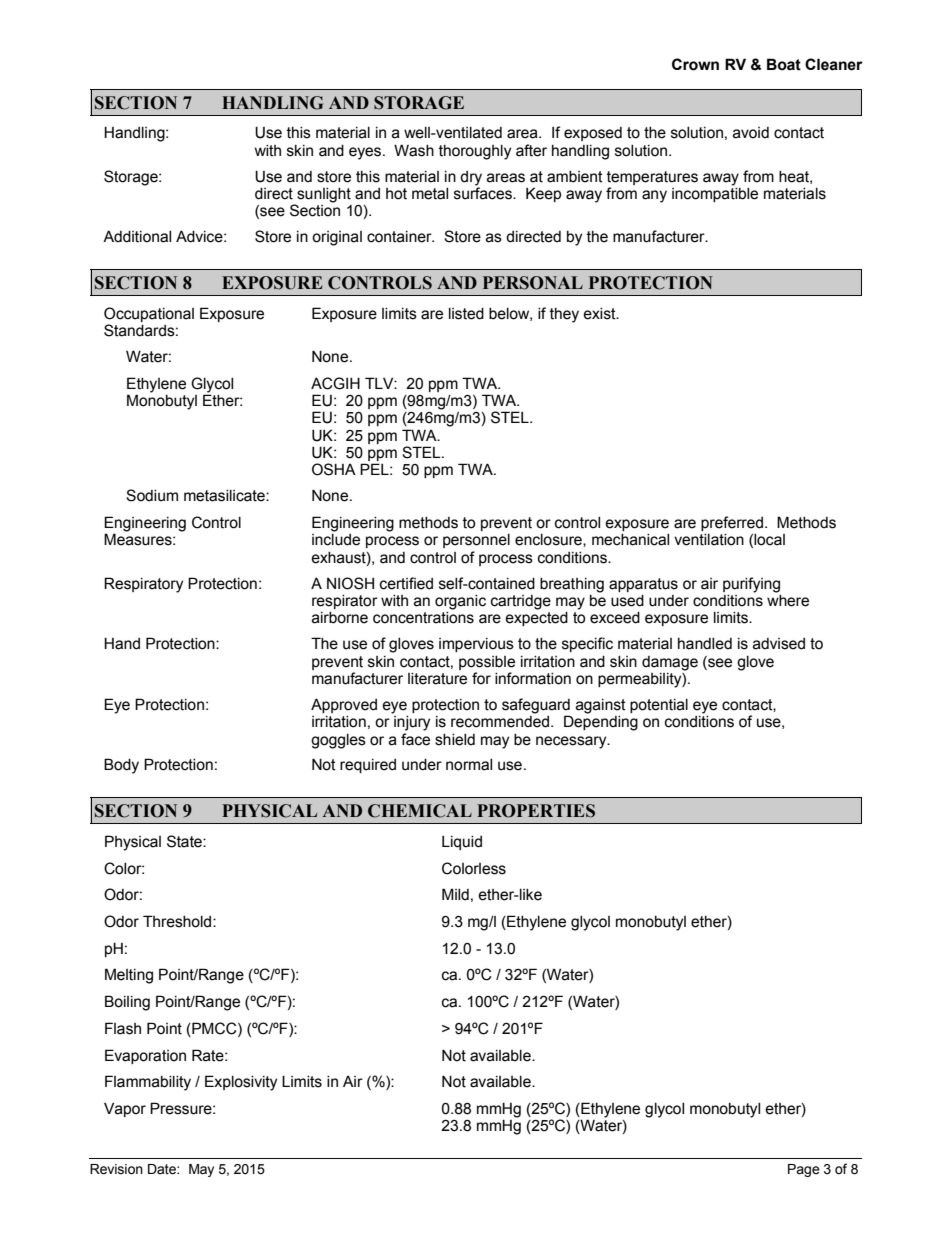  Describe the element at coordinates (751, 133) in the screenshot. I see `avoid` at that location.
